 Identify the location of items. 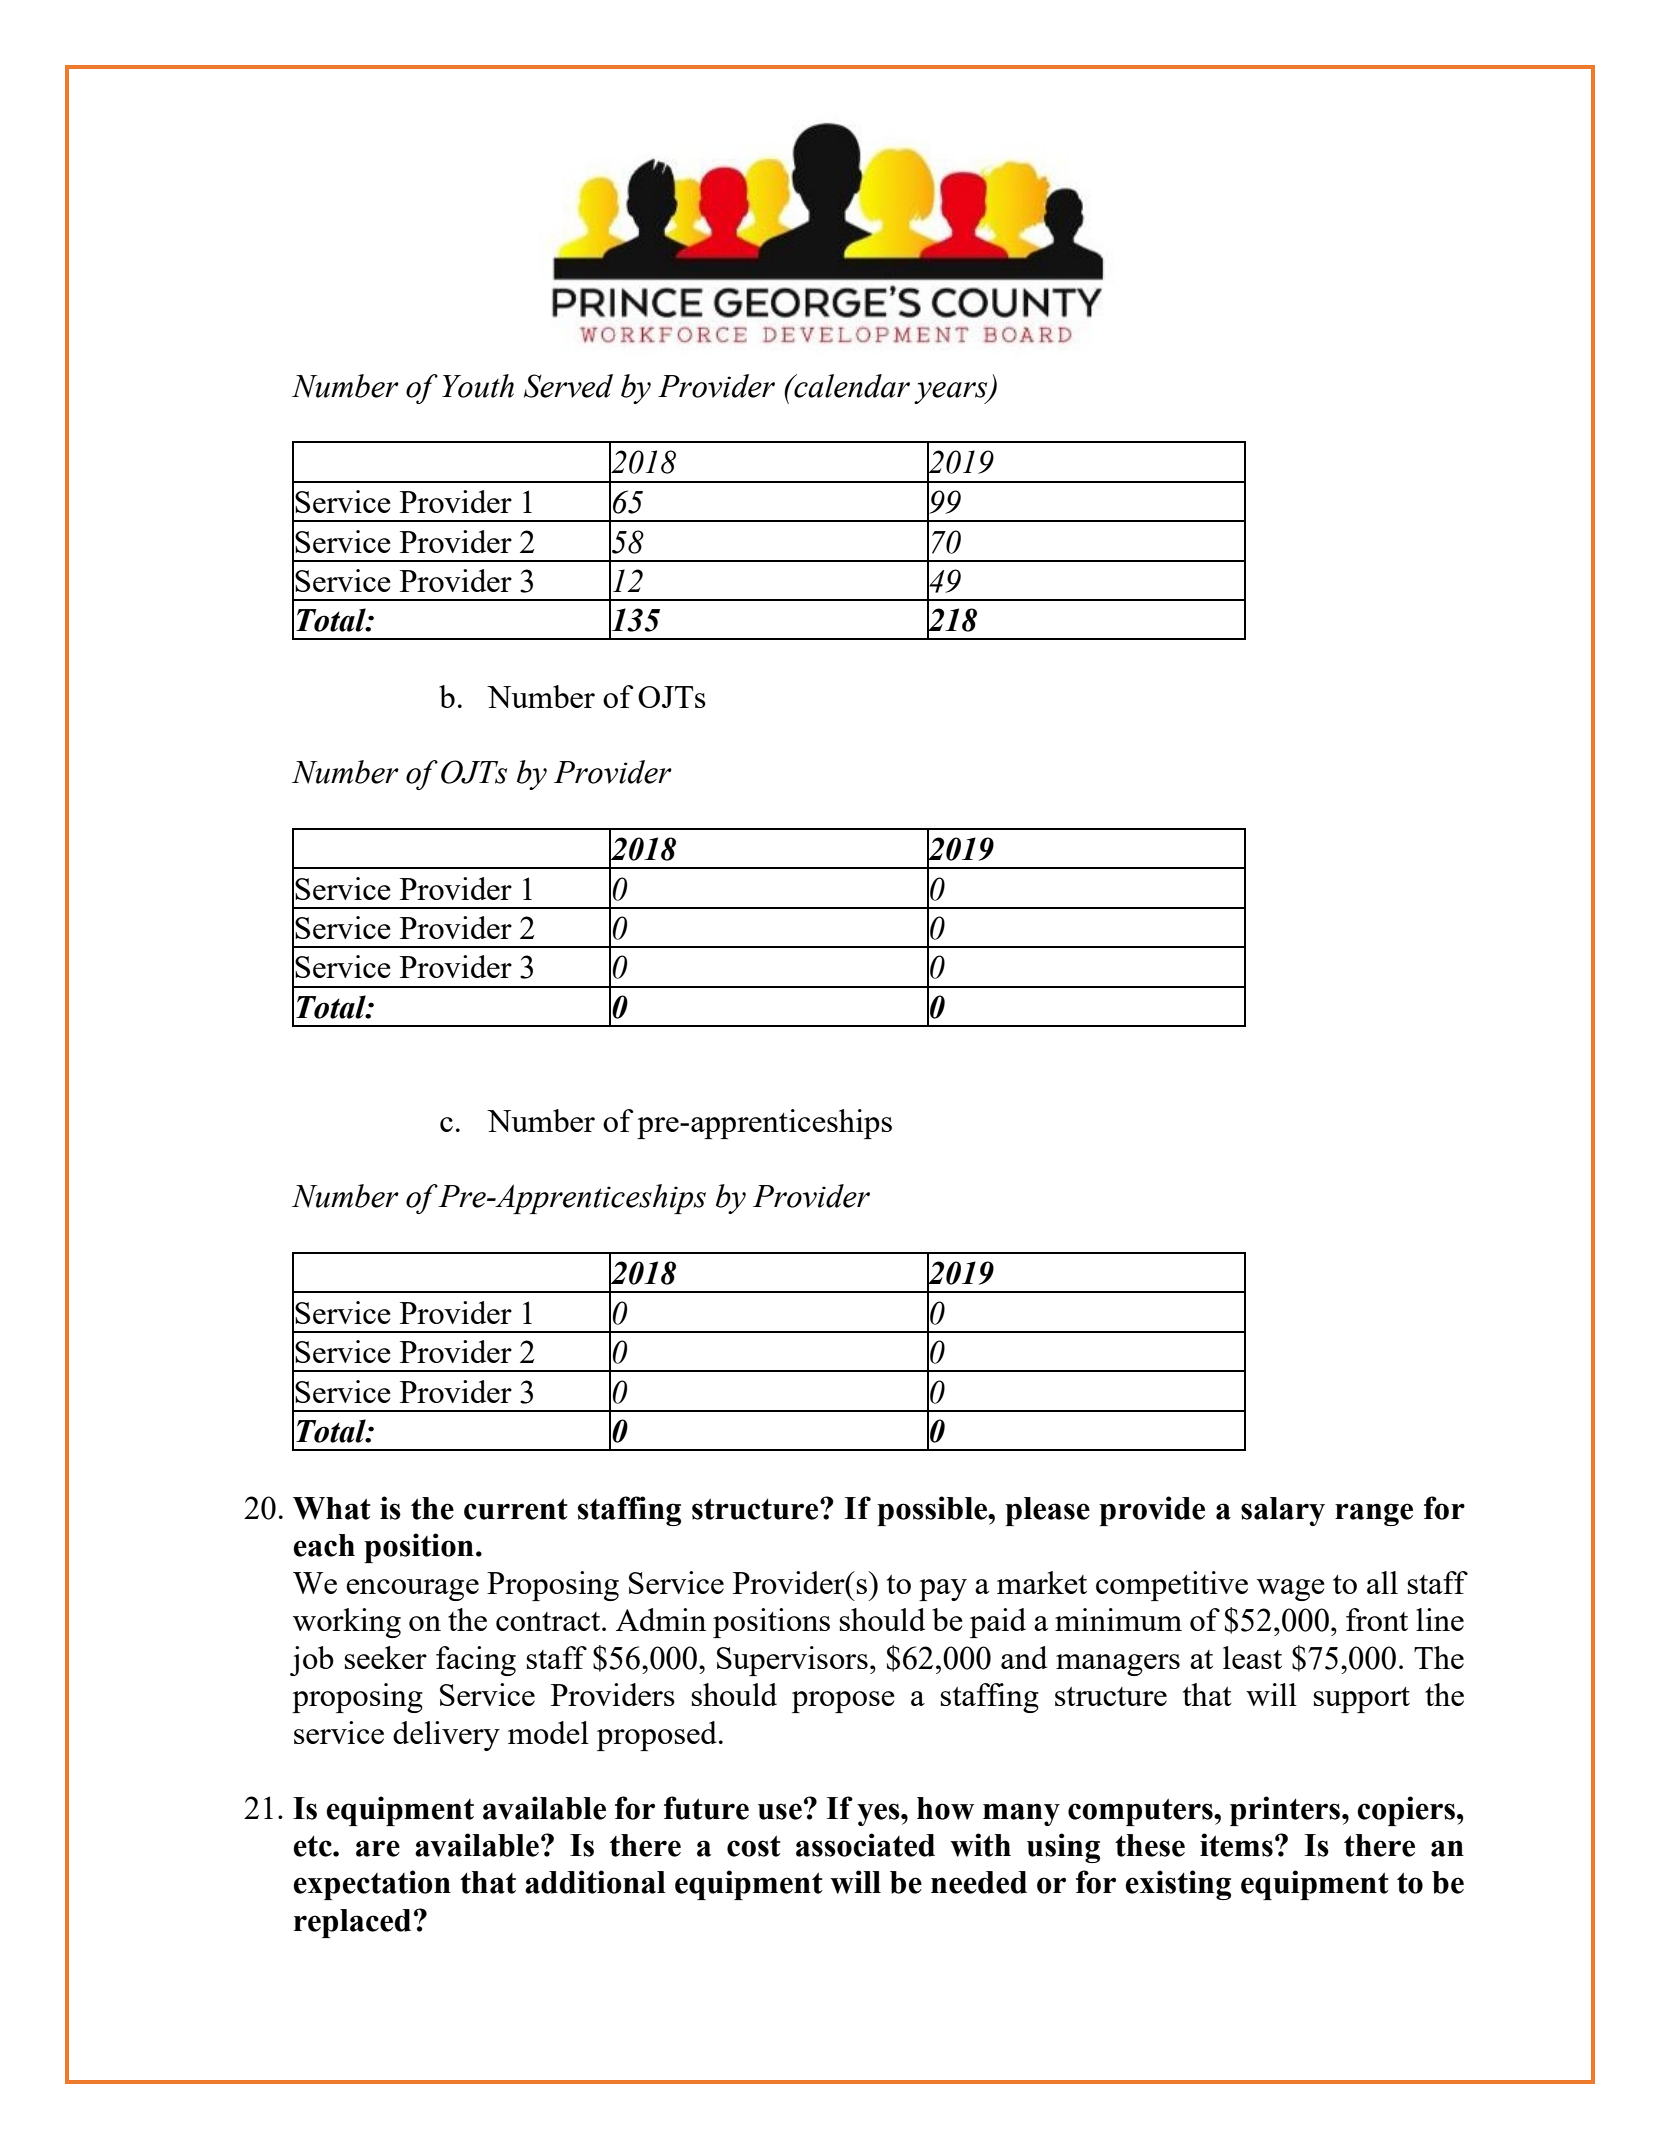
(1236, 1845).
